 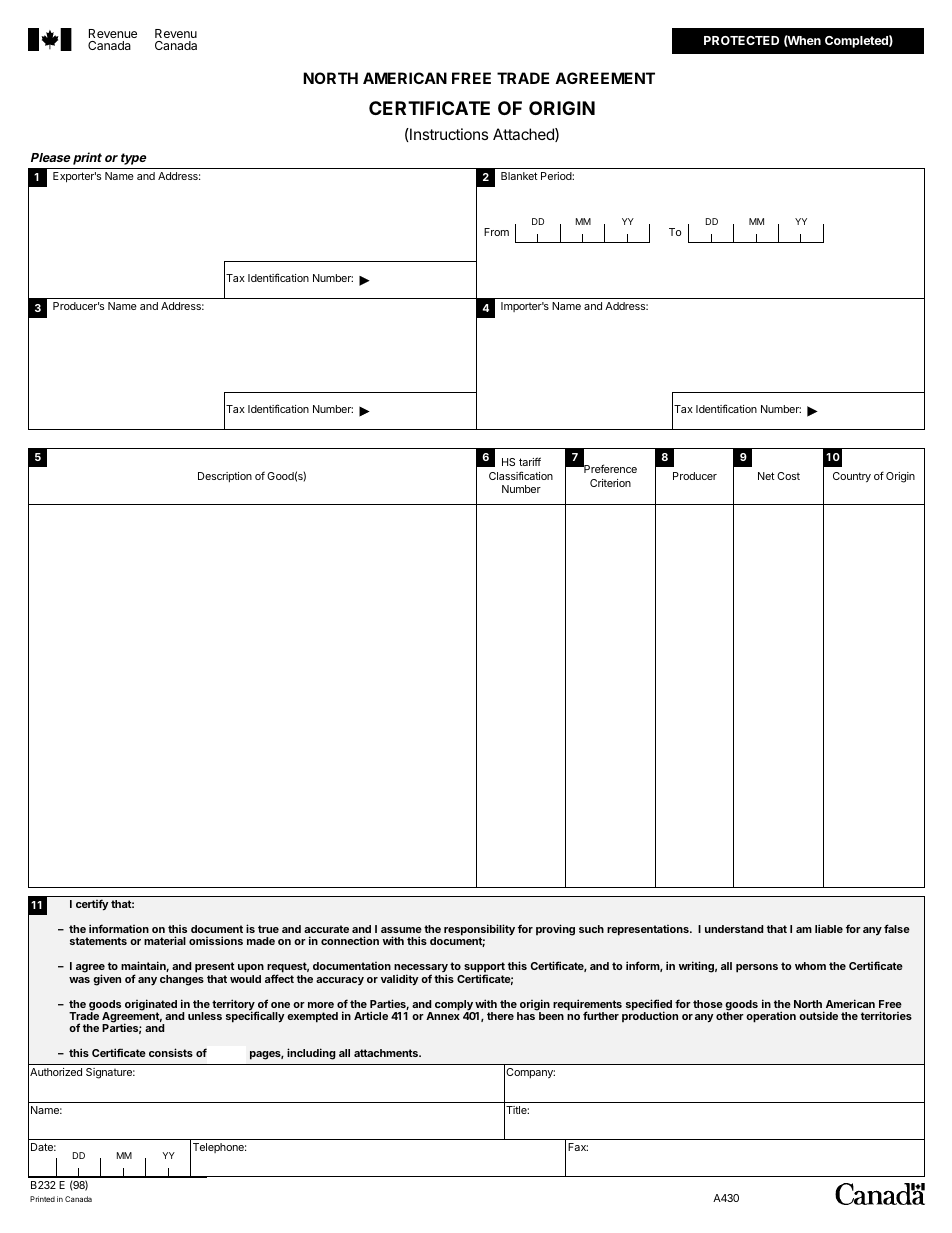 I want to click on unless, so click(x=205, y=1016).
